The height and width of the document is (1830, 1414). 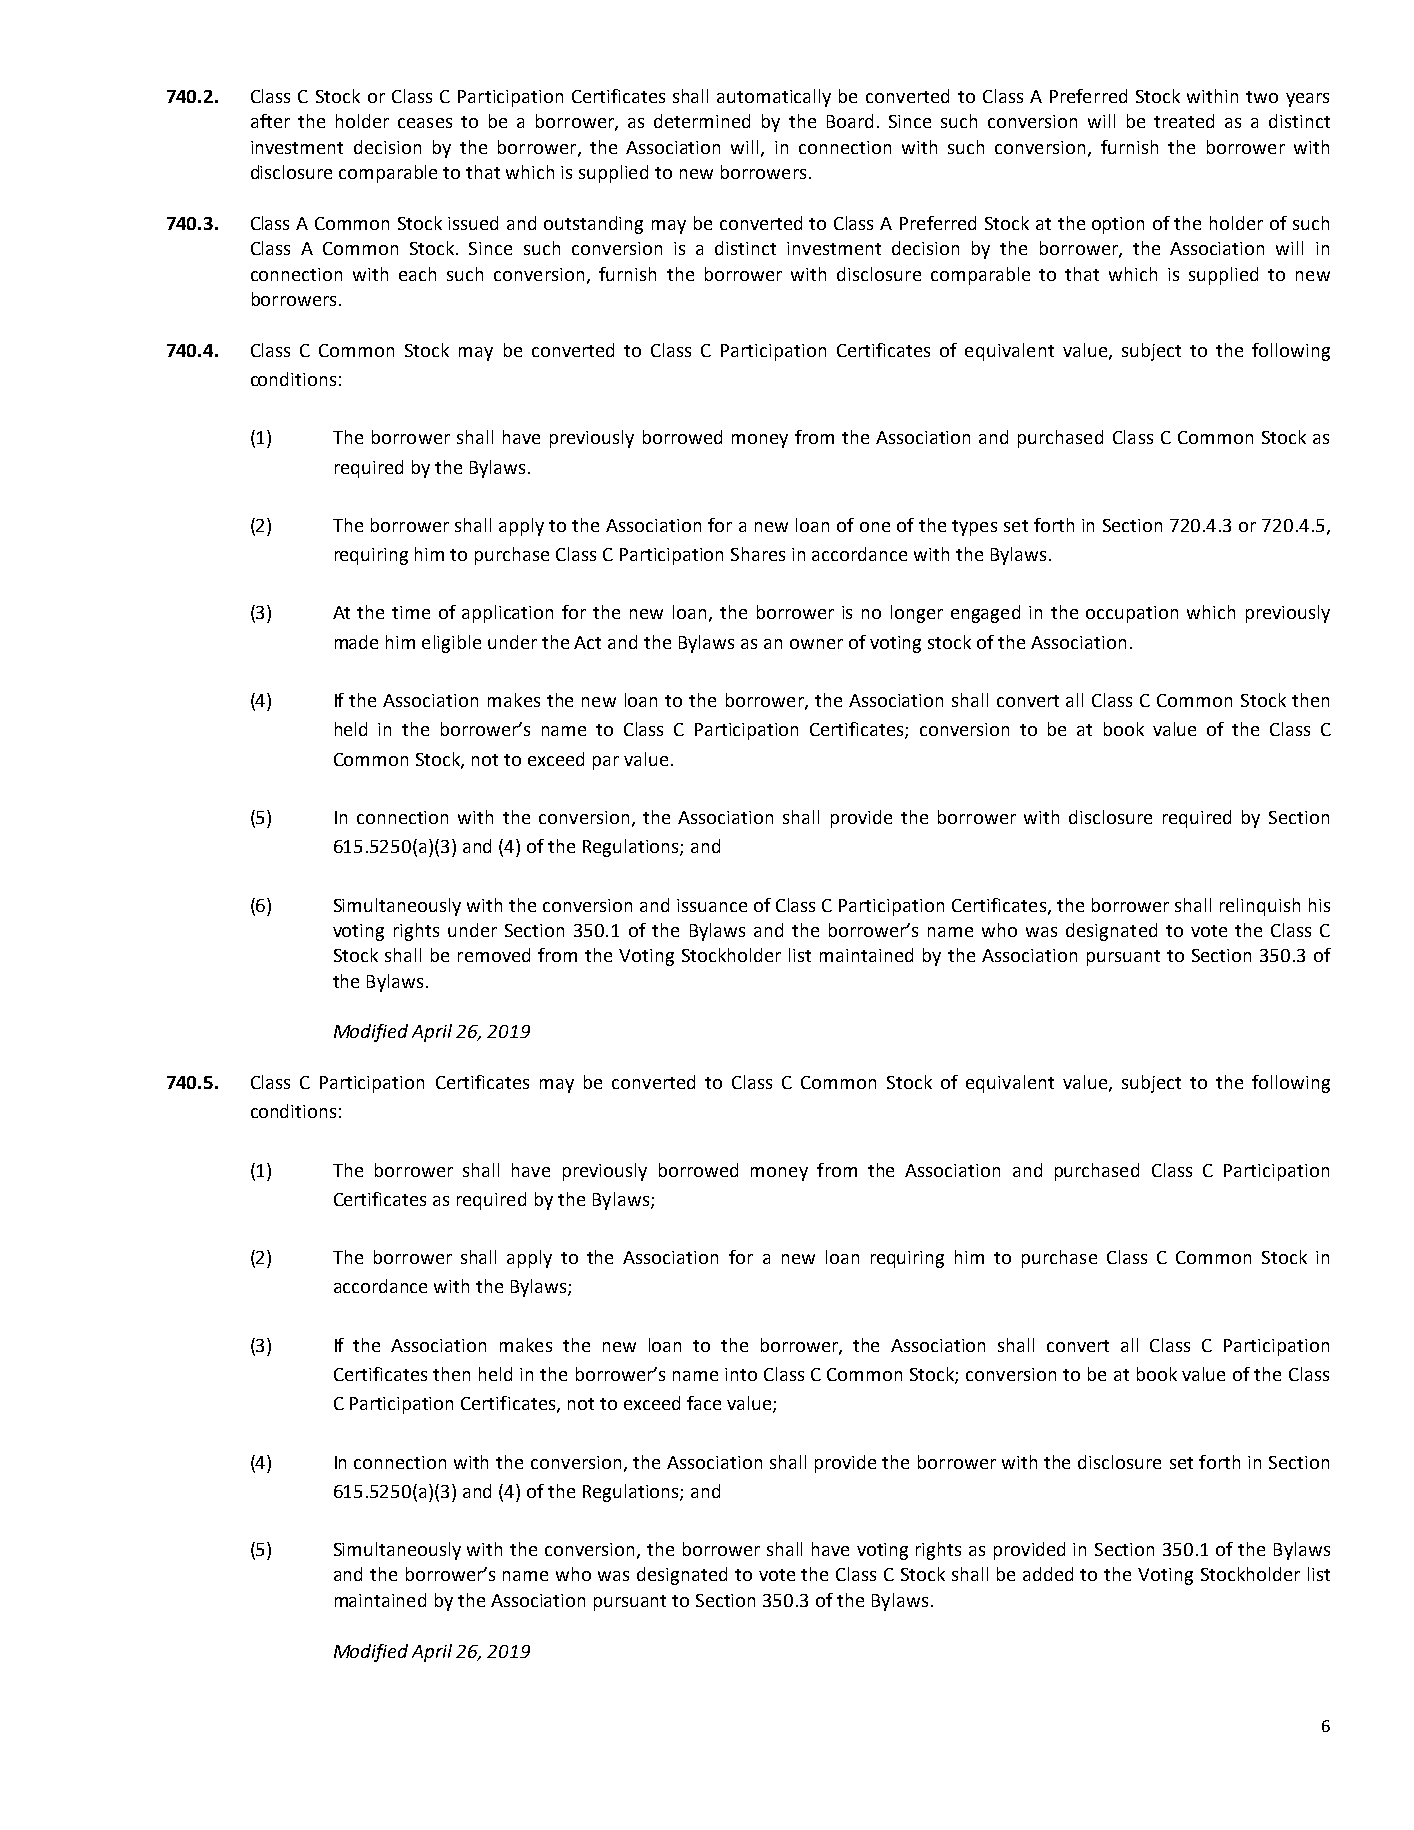 What do you see at coordinates (816, 644) in the document?
I see `owner` at bounding box center [816, 644].
